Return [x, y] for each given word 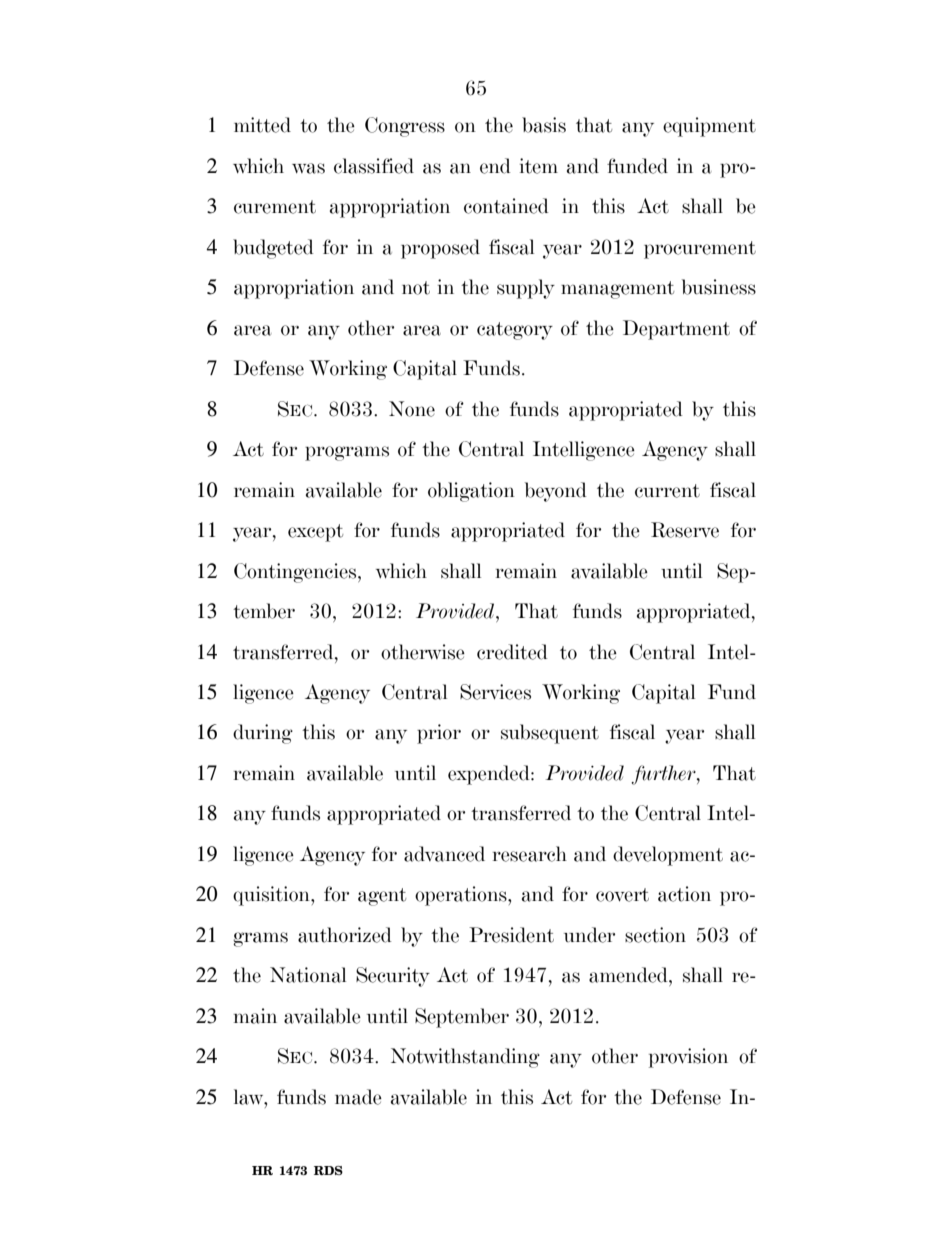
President [511, 935]
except [315, 533]
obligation [471, 492]
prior [439, 734]
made [358, 1097]
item [539, 166]
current [667, 491]
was [308, 168]
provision [688, 1058]
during [263, 734]
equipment [709, 127]
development [668, 856]
